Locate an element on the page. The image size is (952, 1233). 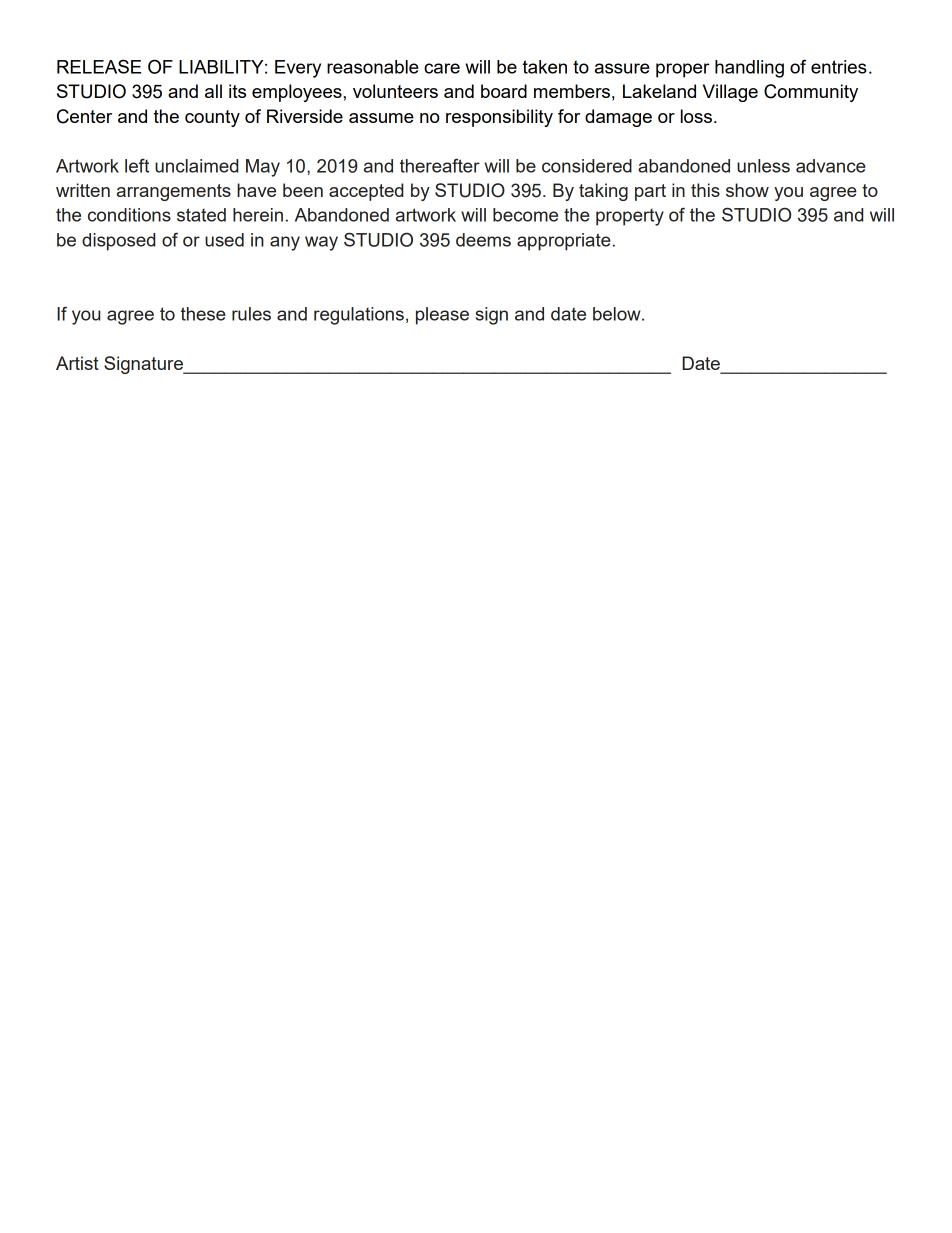
handling is located at coordinates (749, 69).
